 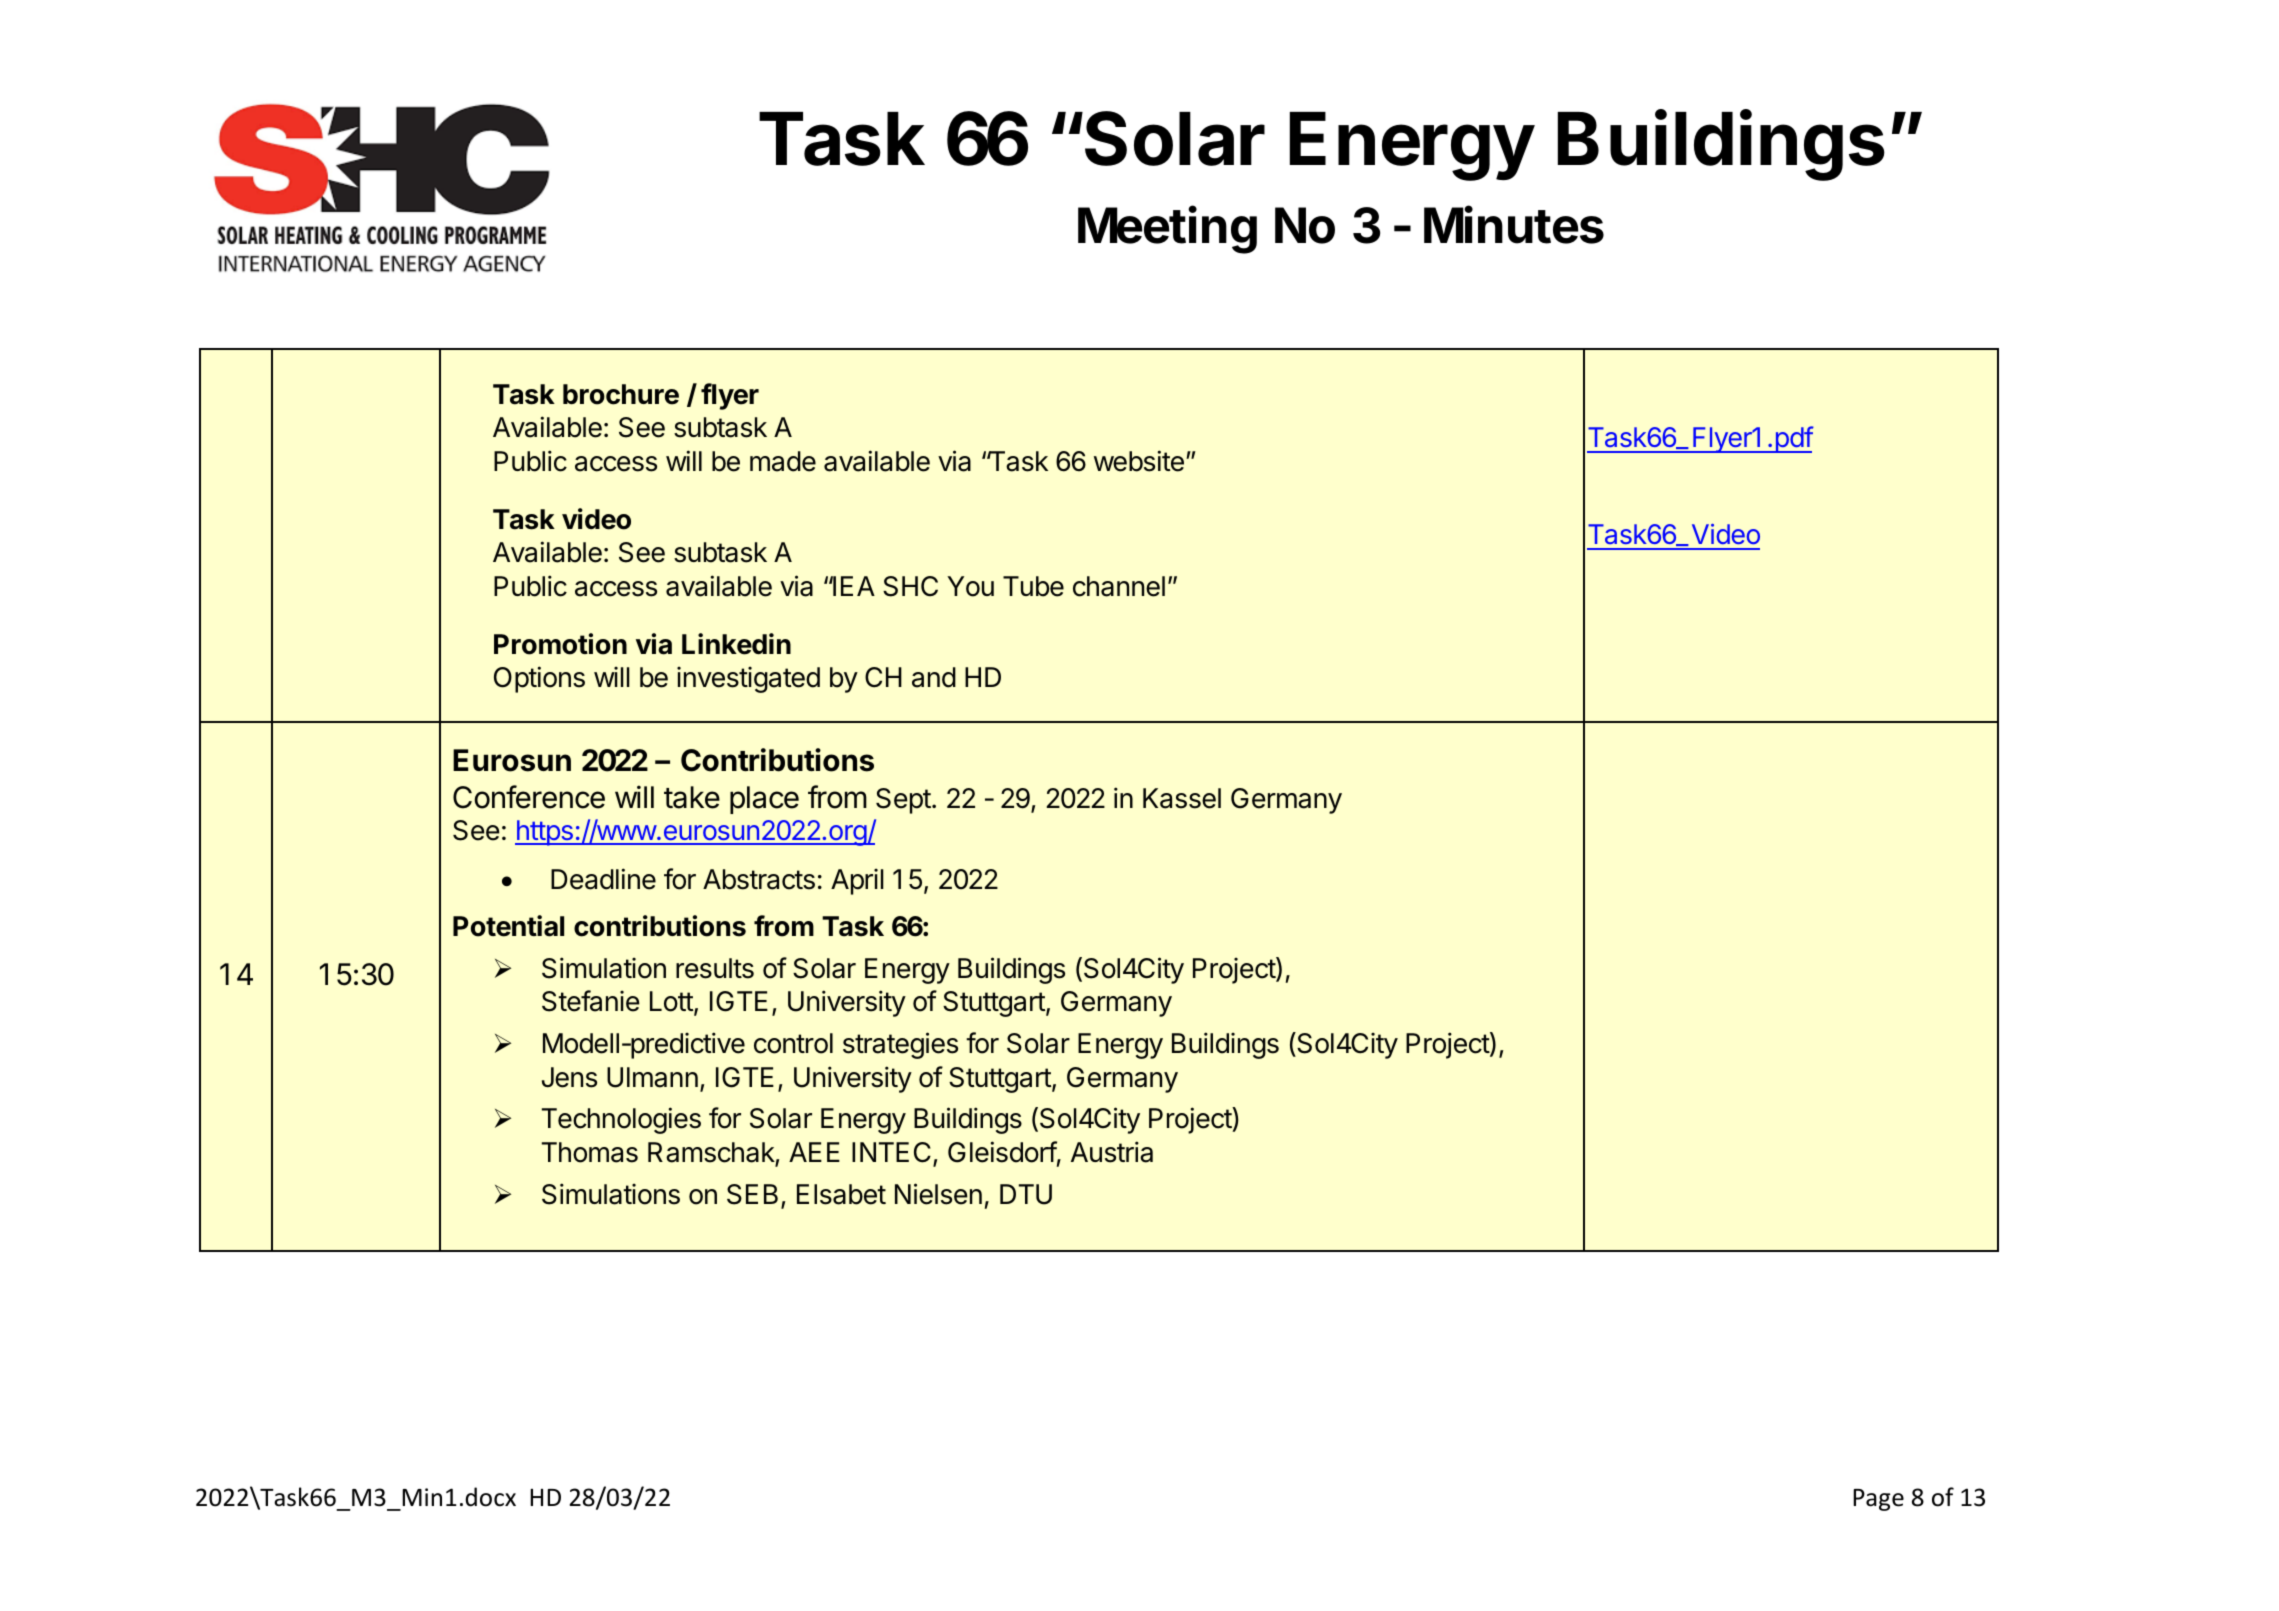 I want to click on made, so click(x=783, y=461).
